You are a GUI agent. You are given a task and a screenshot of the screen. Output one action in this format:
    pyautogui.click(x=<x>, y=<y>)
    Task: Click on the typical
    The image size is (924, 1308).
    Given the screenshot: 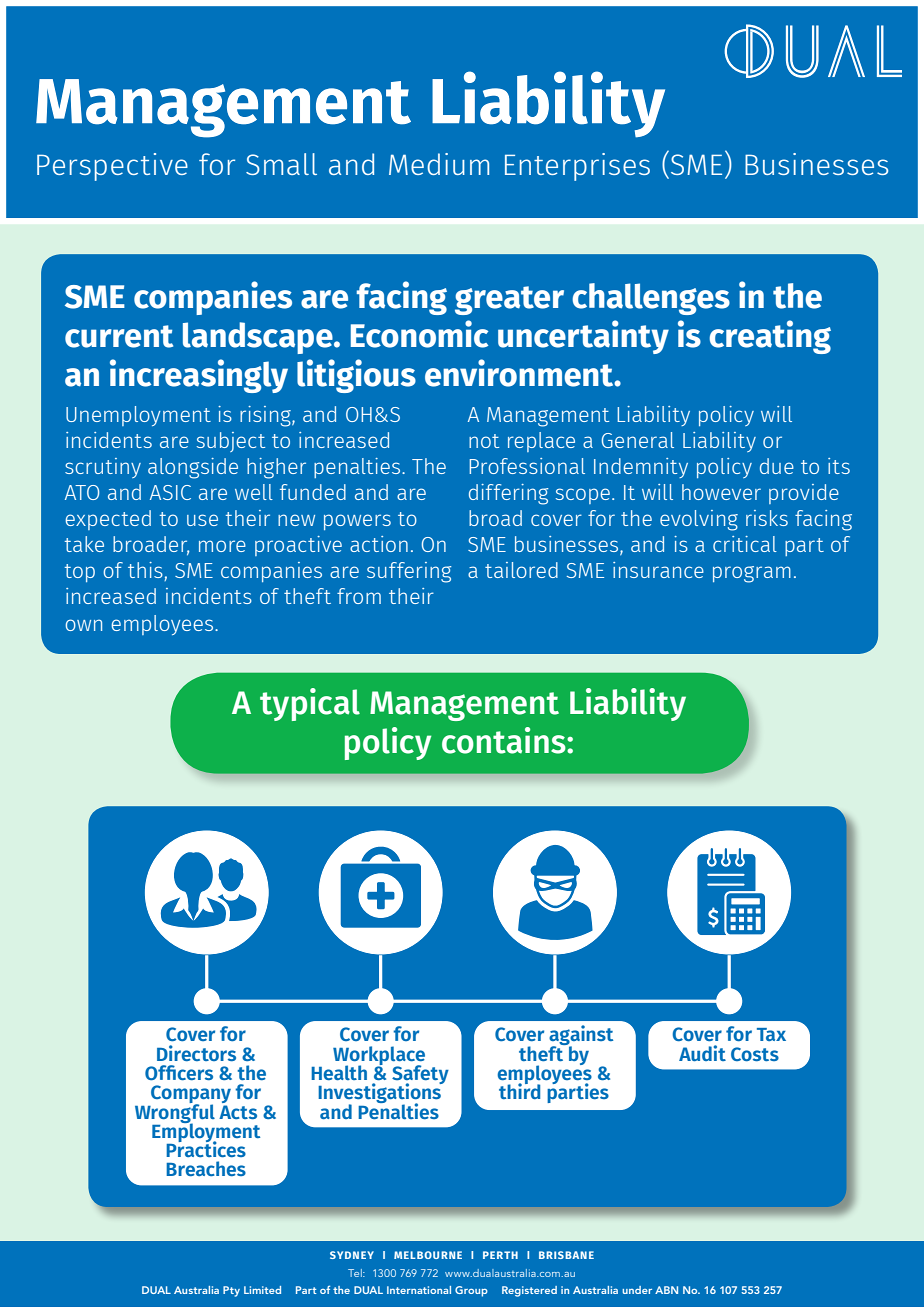 What is the action you would take?
    pyautogui.click(x=310, y=704)
